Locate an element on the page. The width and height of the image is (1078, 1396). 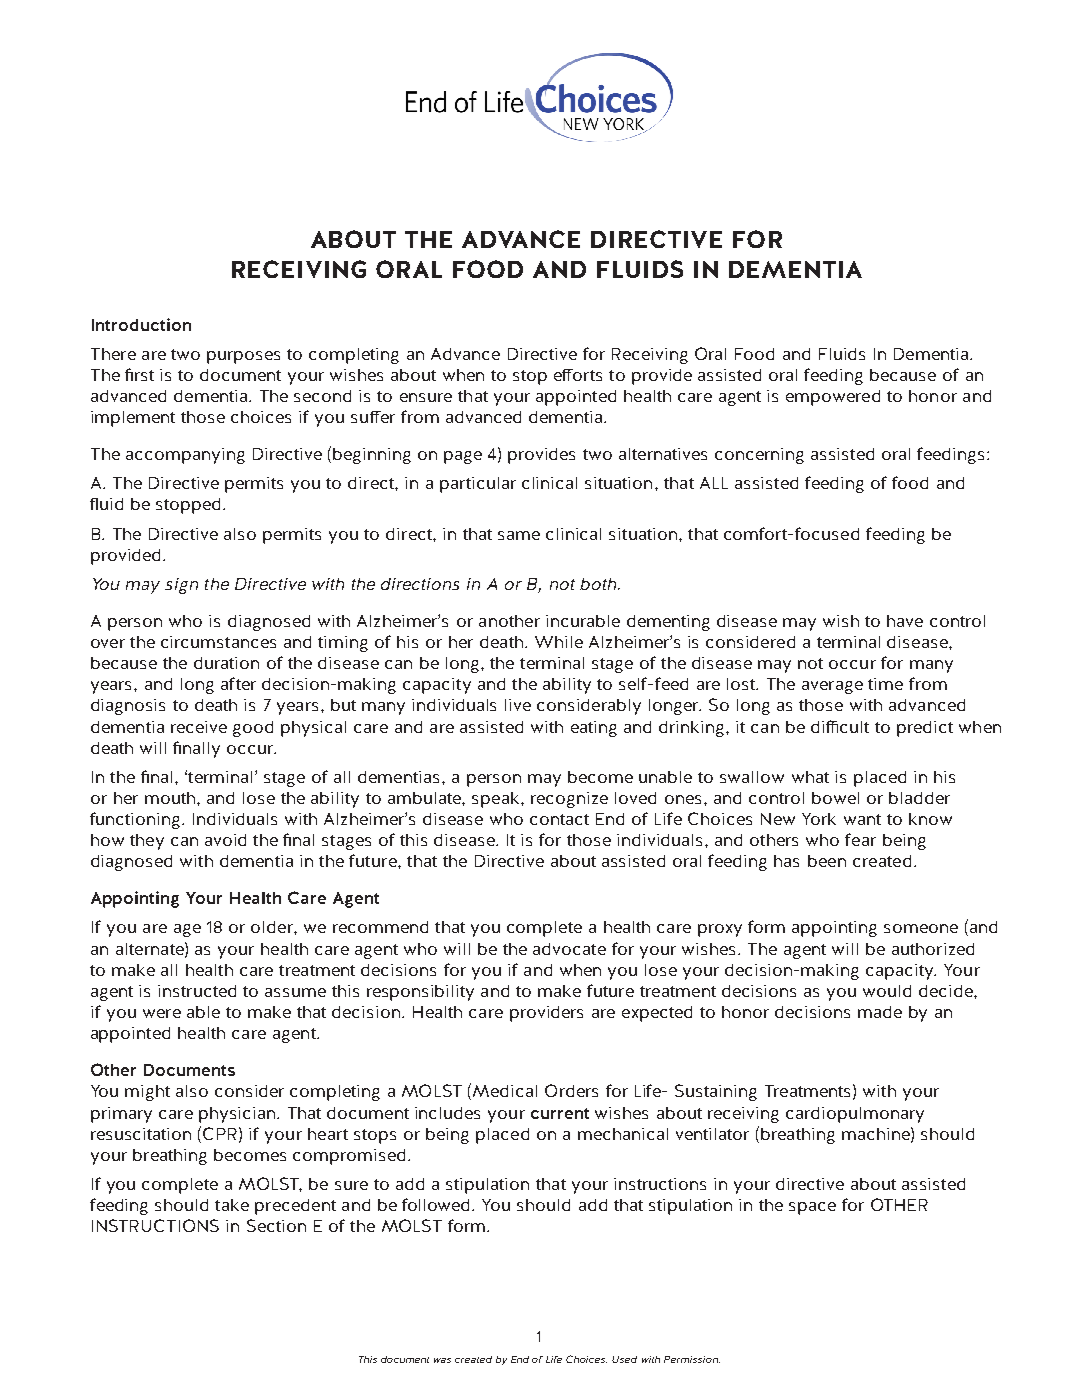
efforts is located at coordinates (578, 375).
